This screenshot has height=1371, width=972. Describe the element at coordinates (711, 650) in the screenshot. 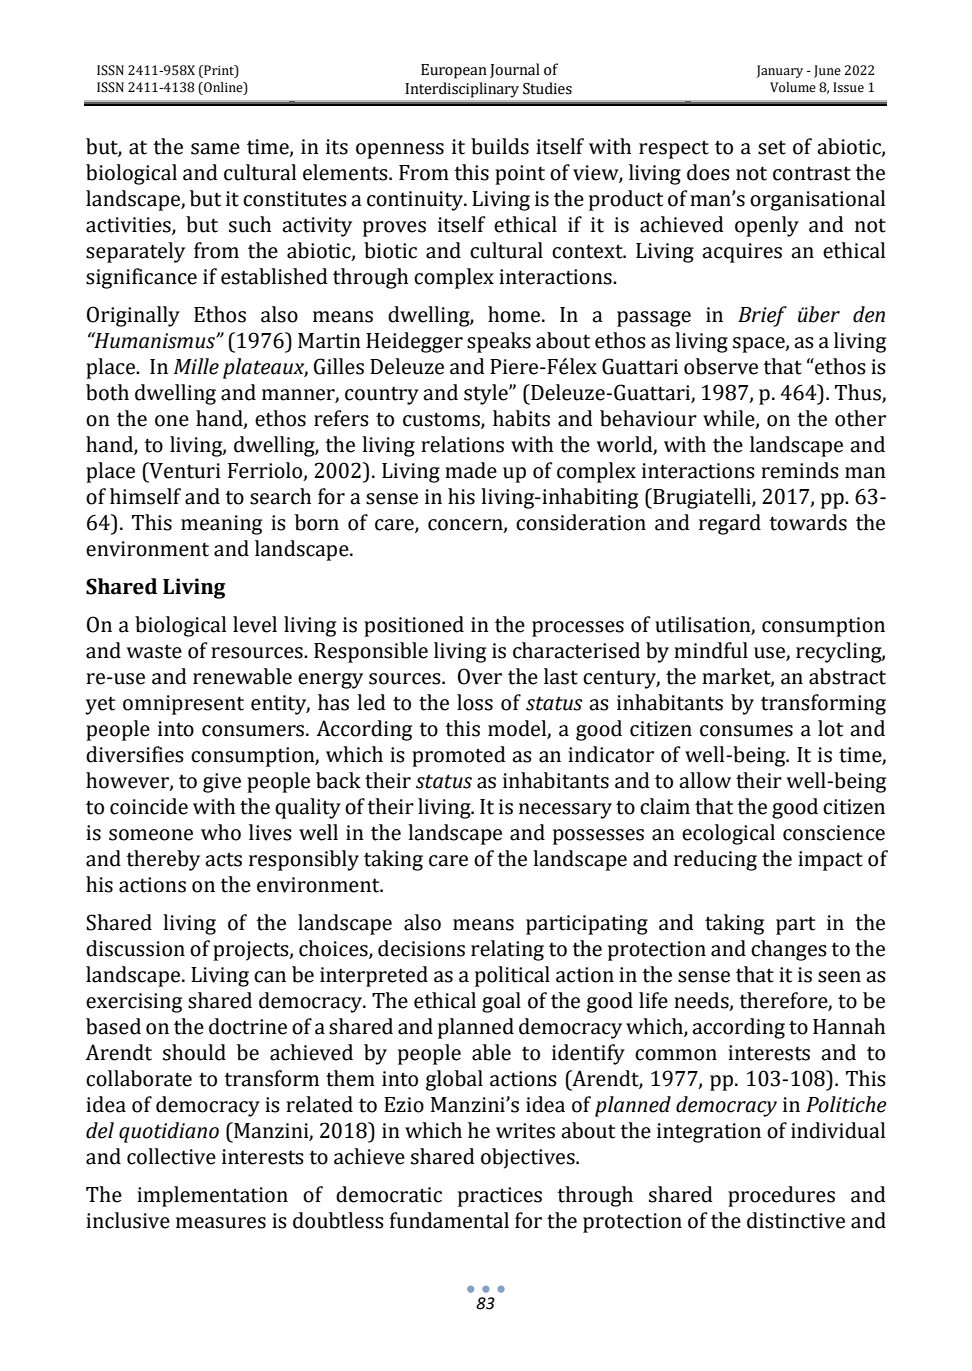

I see `mindful` at that location.
